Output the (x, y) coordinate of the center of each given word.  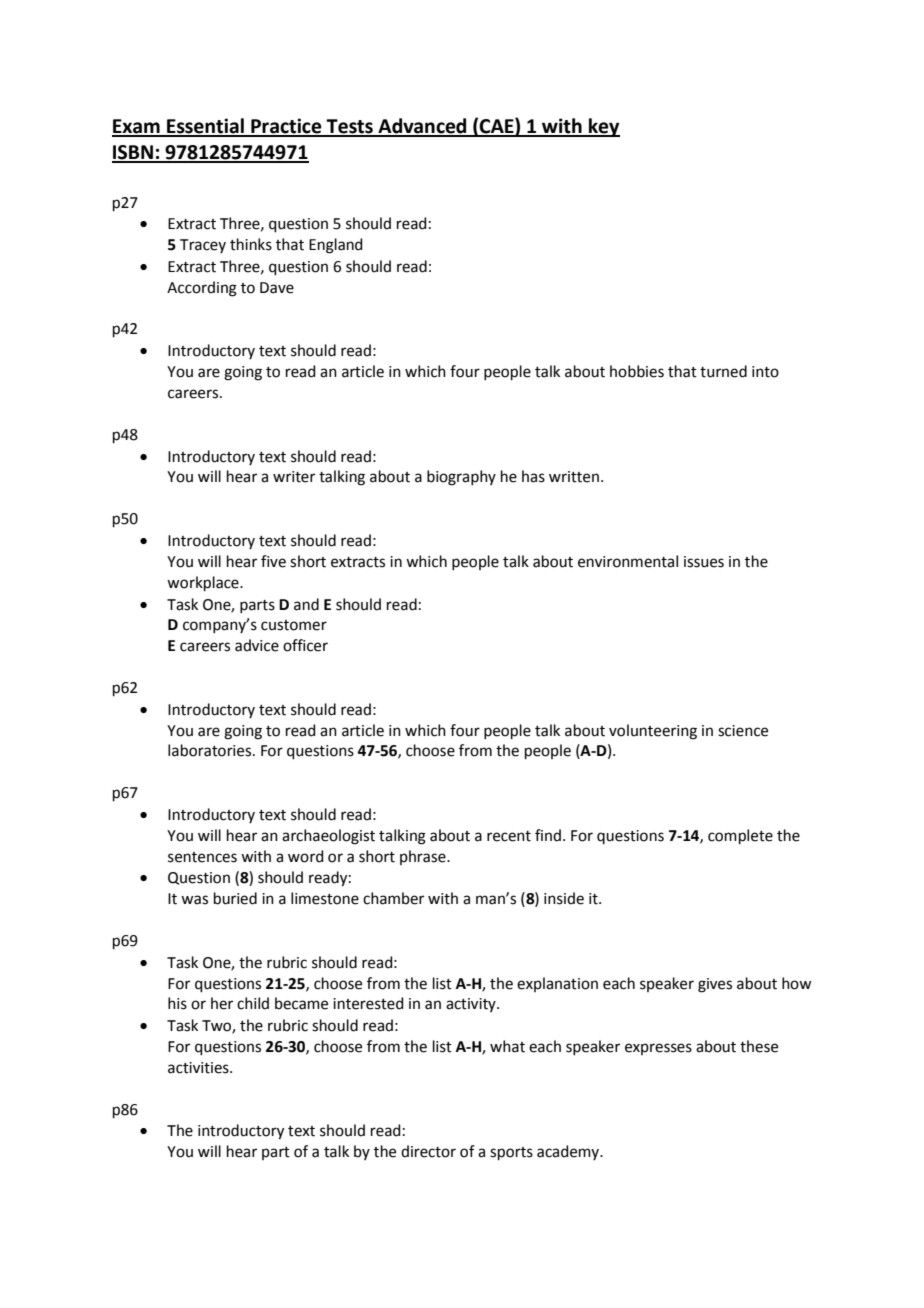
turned (723, 371)
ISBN (133, 153)
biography (461, 478)
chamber (393, 898)
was (194, 900)
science (743, 731)
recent (509, 836)
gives (715, 985)
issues (704, 562)
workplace (204, 583)
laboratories (211, 750)
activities (199, 1068)
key (603, 127)
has (533, 476)
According (202, 289)
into (765, 372)
